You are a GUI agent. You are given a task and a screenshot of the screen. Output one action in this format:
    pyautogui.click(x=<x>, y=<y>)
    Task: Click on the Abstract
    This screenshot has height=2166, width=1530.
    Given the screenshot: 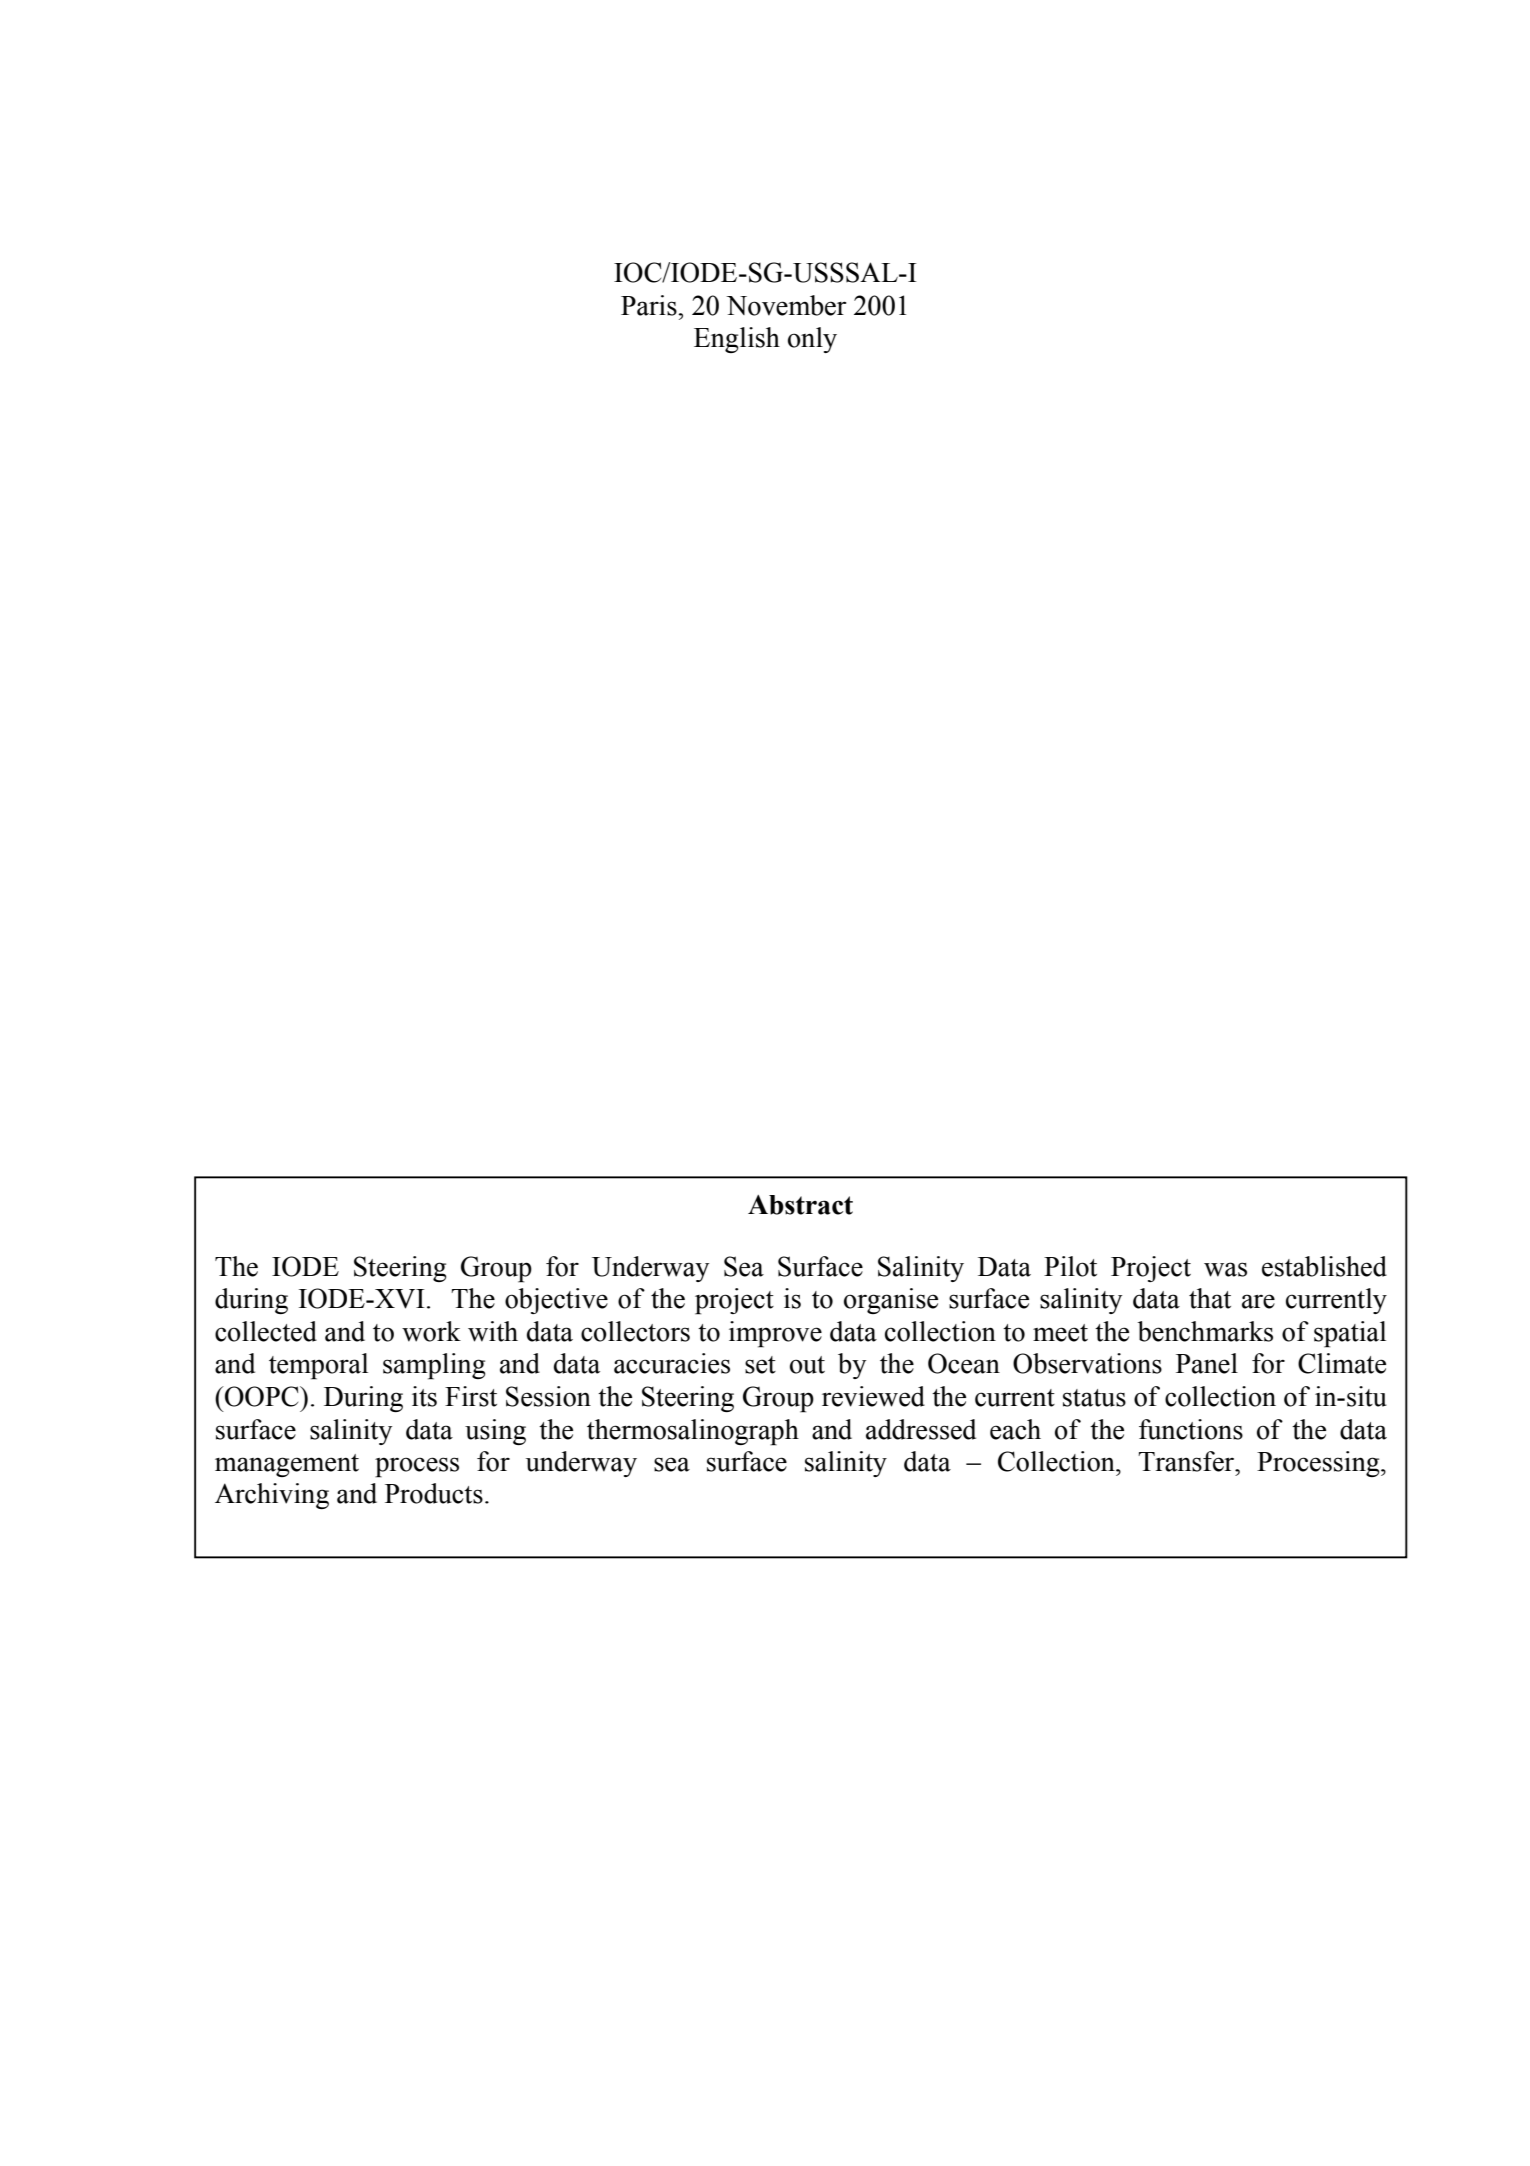 What is the action you would take?
    pyautogui.click(x=800, y=1205)
